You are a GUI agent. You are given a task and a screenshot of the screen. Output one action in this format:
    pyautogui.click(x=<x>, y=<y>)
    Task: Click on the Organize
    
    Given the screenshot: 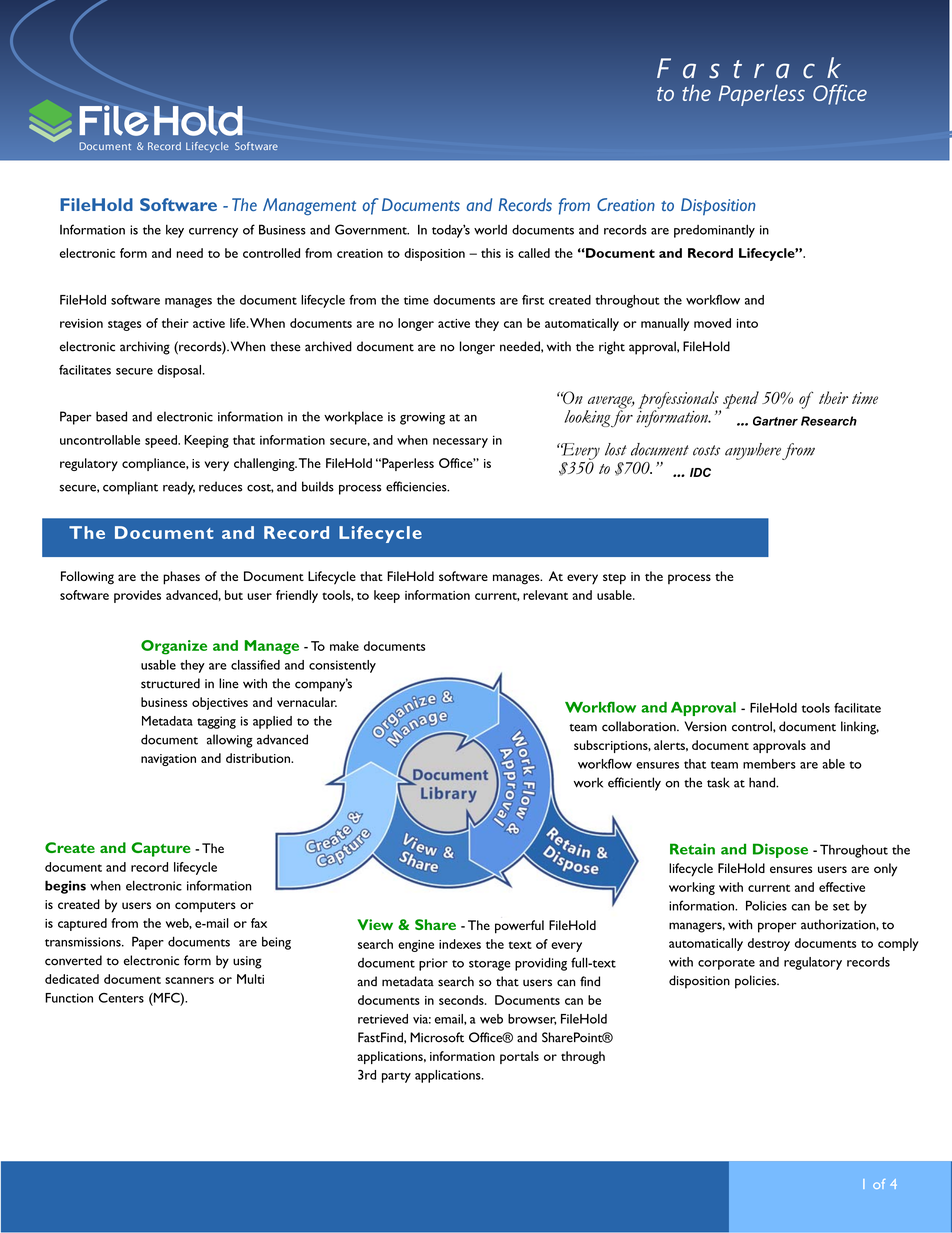 What is the action you would take?
    pyautogui.click(x=174, y=647)
